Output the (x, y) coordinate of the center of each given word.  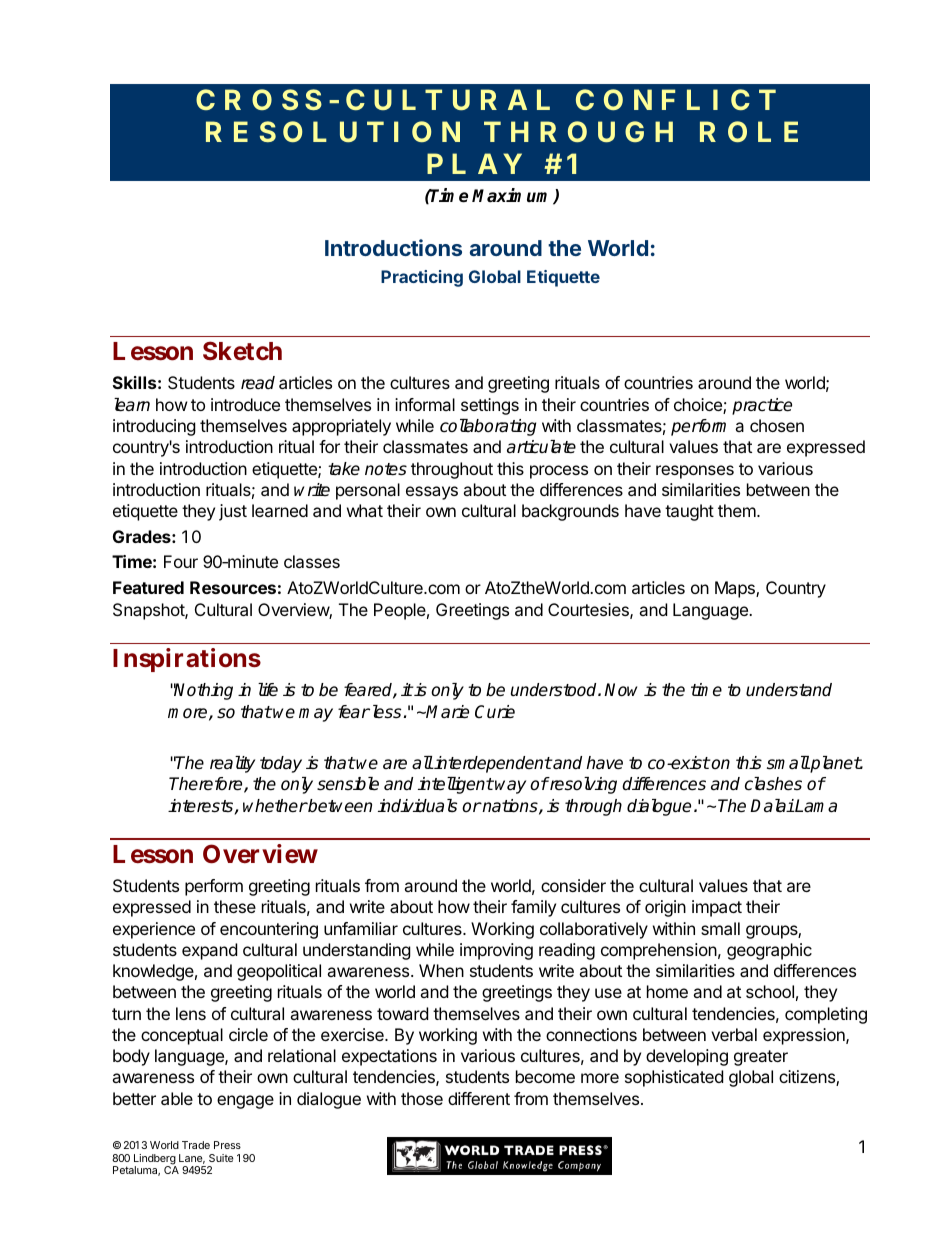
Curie (495, 712)
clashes (773, 784)
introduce (245, 404)
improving (496, 951)
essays (432, 493)
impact (717, 908)
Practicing (422, 278)
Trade (196, 1145)
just (233, 512)
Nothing (203, 691)
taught (689, 512)
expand (209, 951)
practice (762, 406)
